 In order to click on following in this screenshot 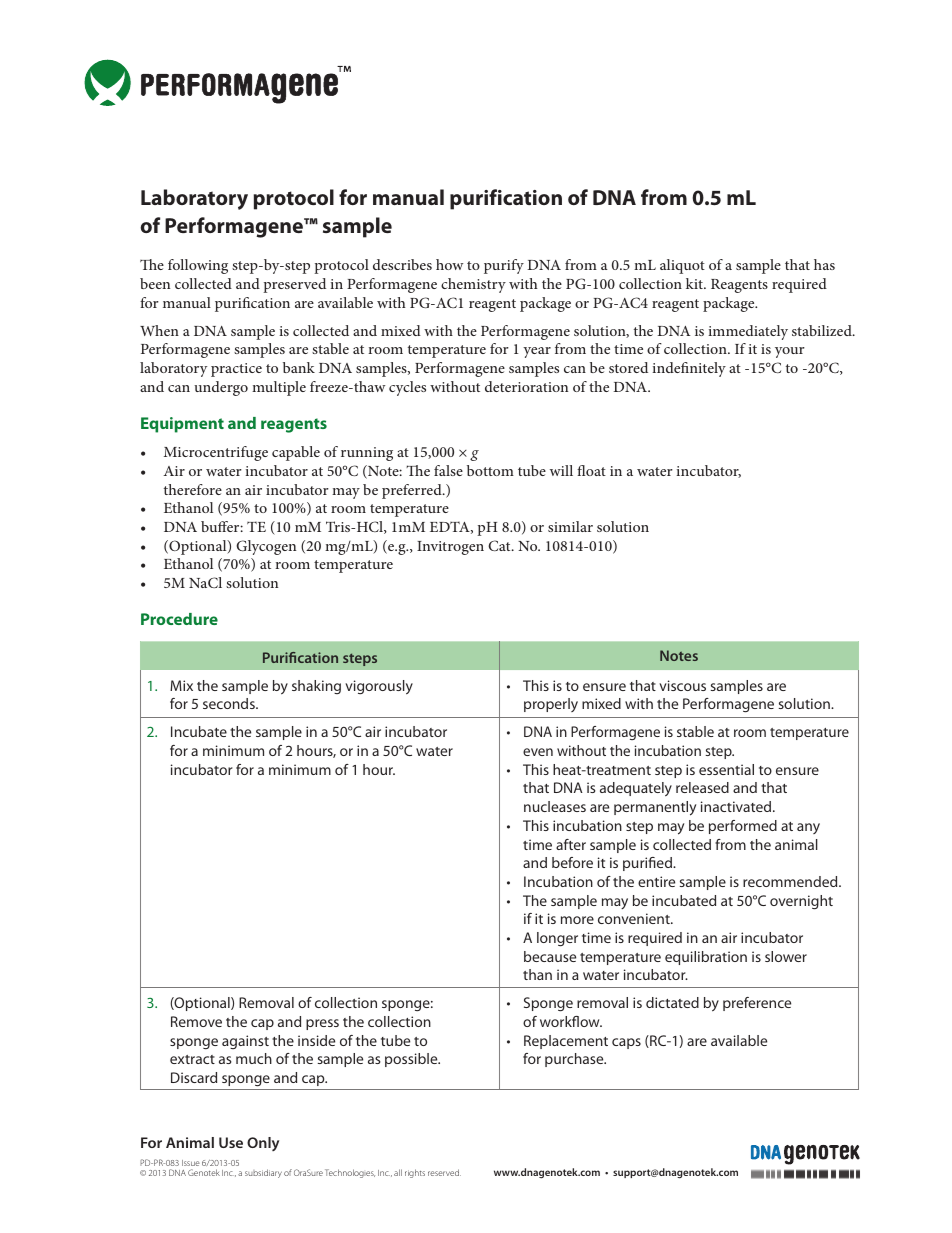, I will do `click(198, 266)`.
